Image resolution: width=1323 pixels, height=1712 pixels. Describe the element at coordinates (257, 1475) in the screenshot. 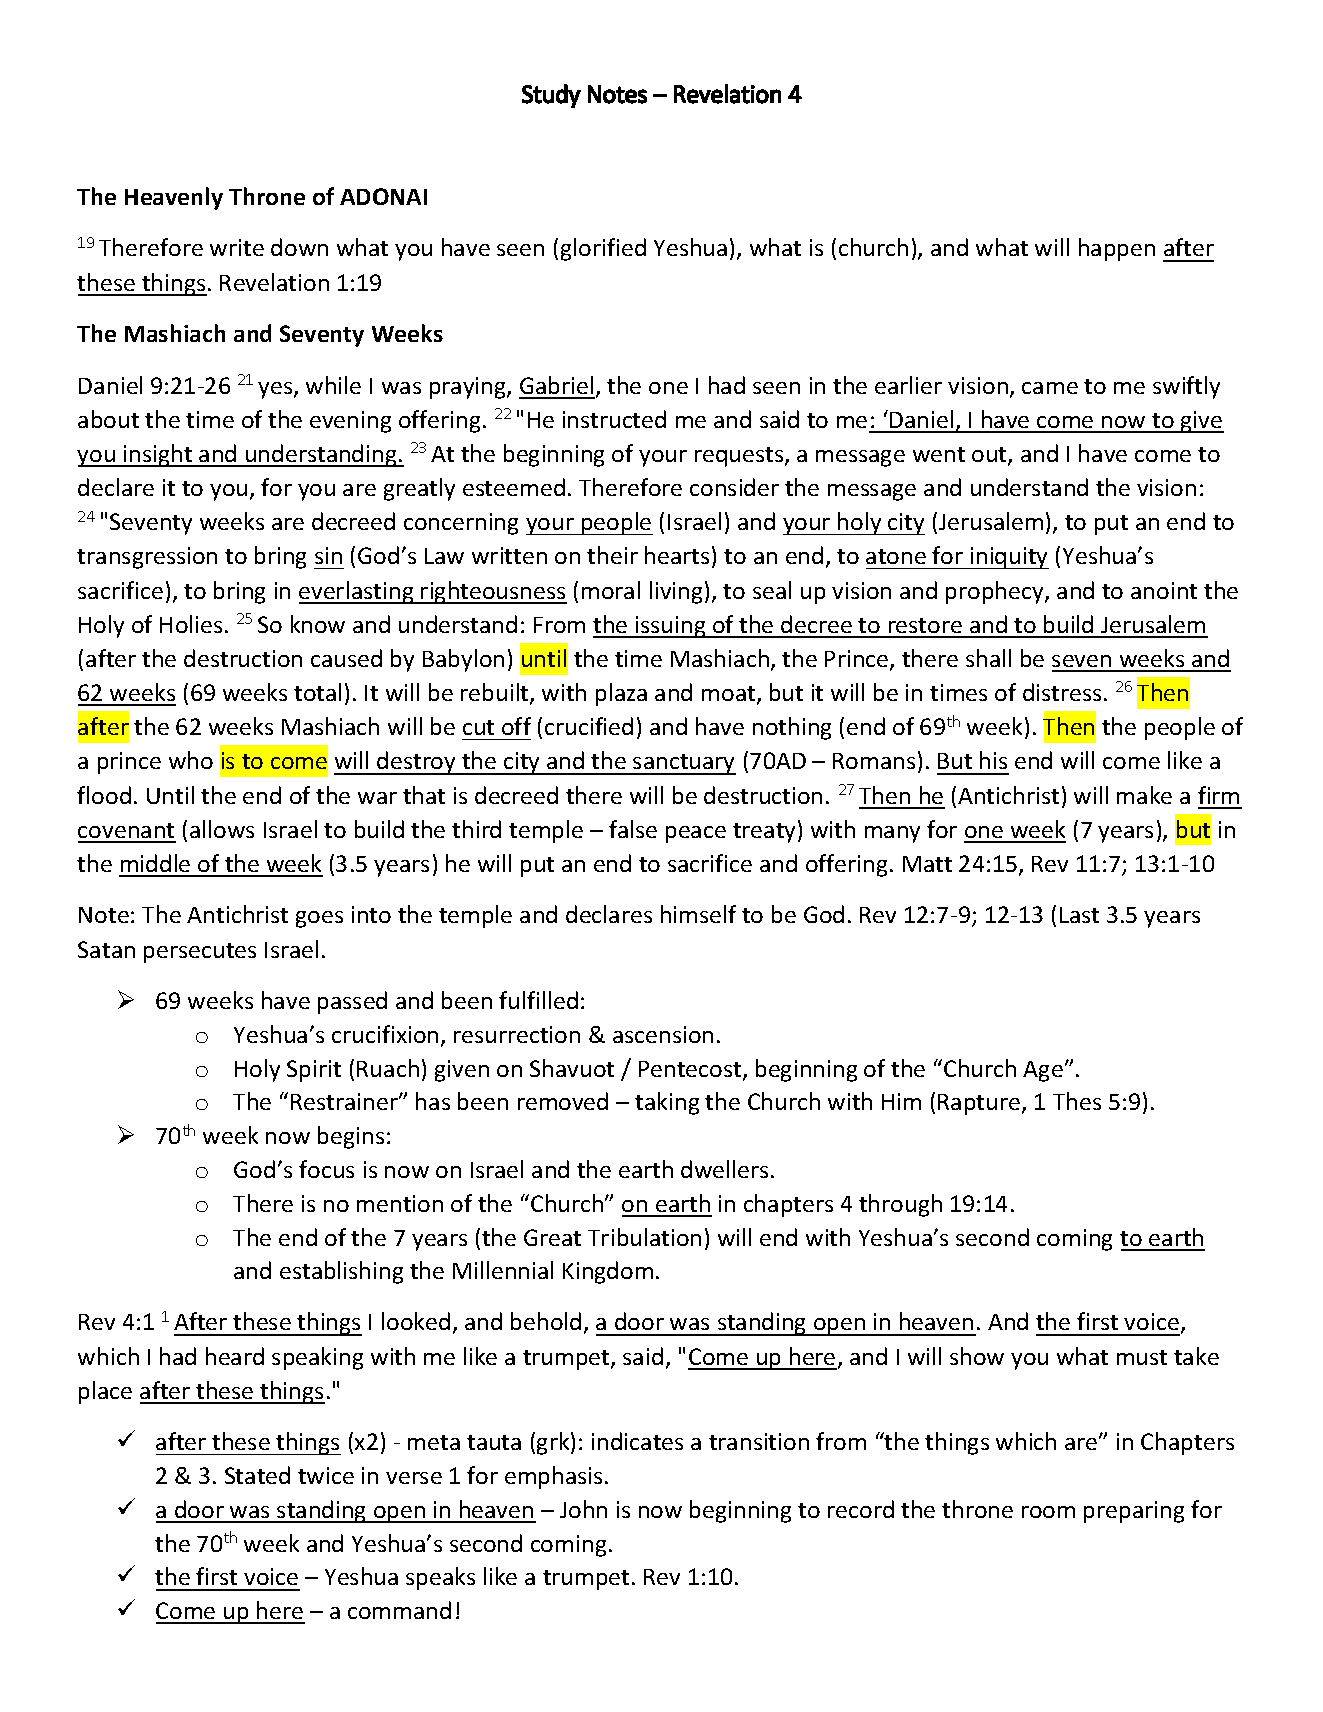

I see `Stated` at that location.
